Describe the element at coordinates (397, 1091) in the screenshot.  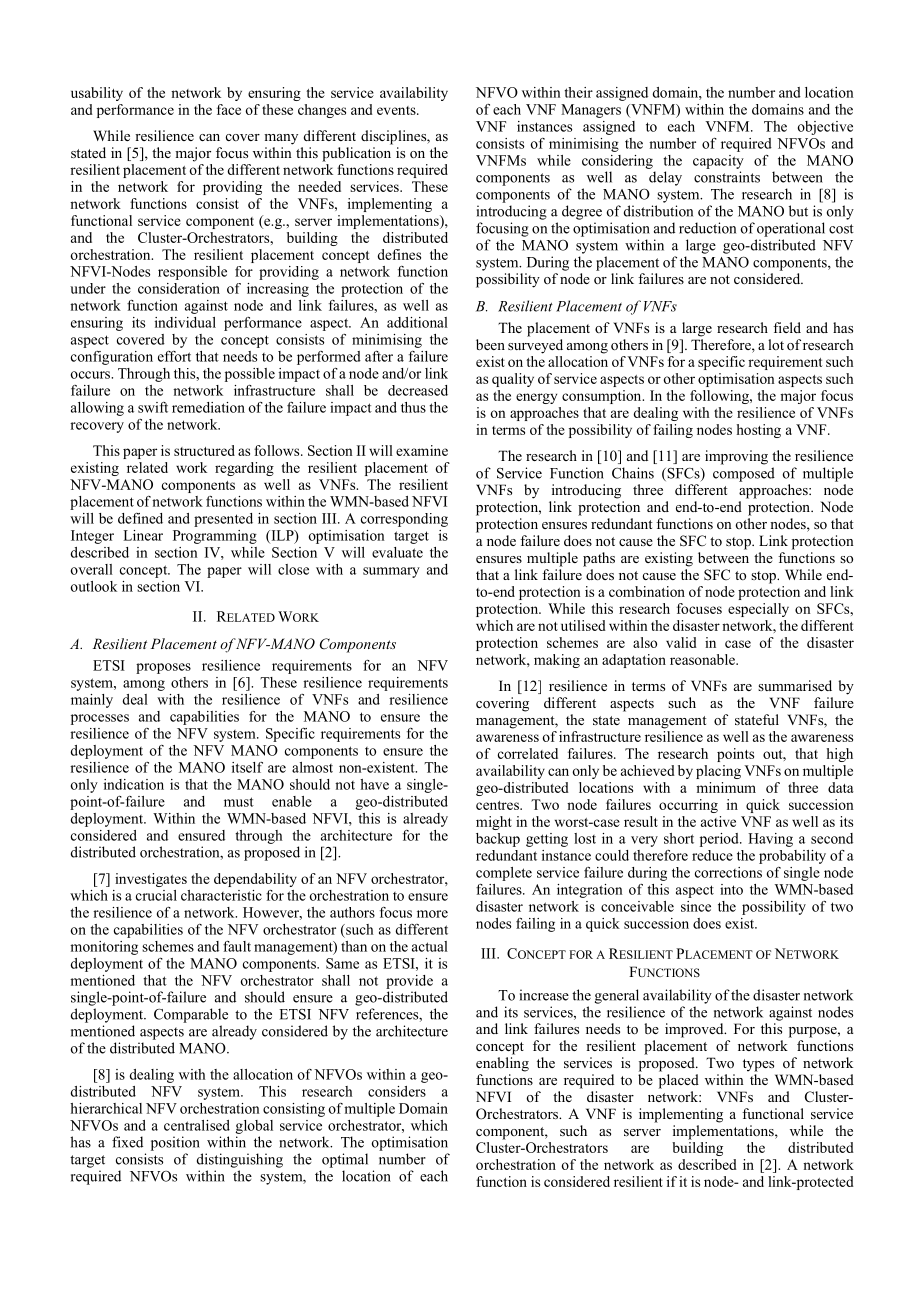
I see `considers` at that location.
